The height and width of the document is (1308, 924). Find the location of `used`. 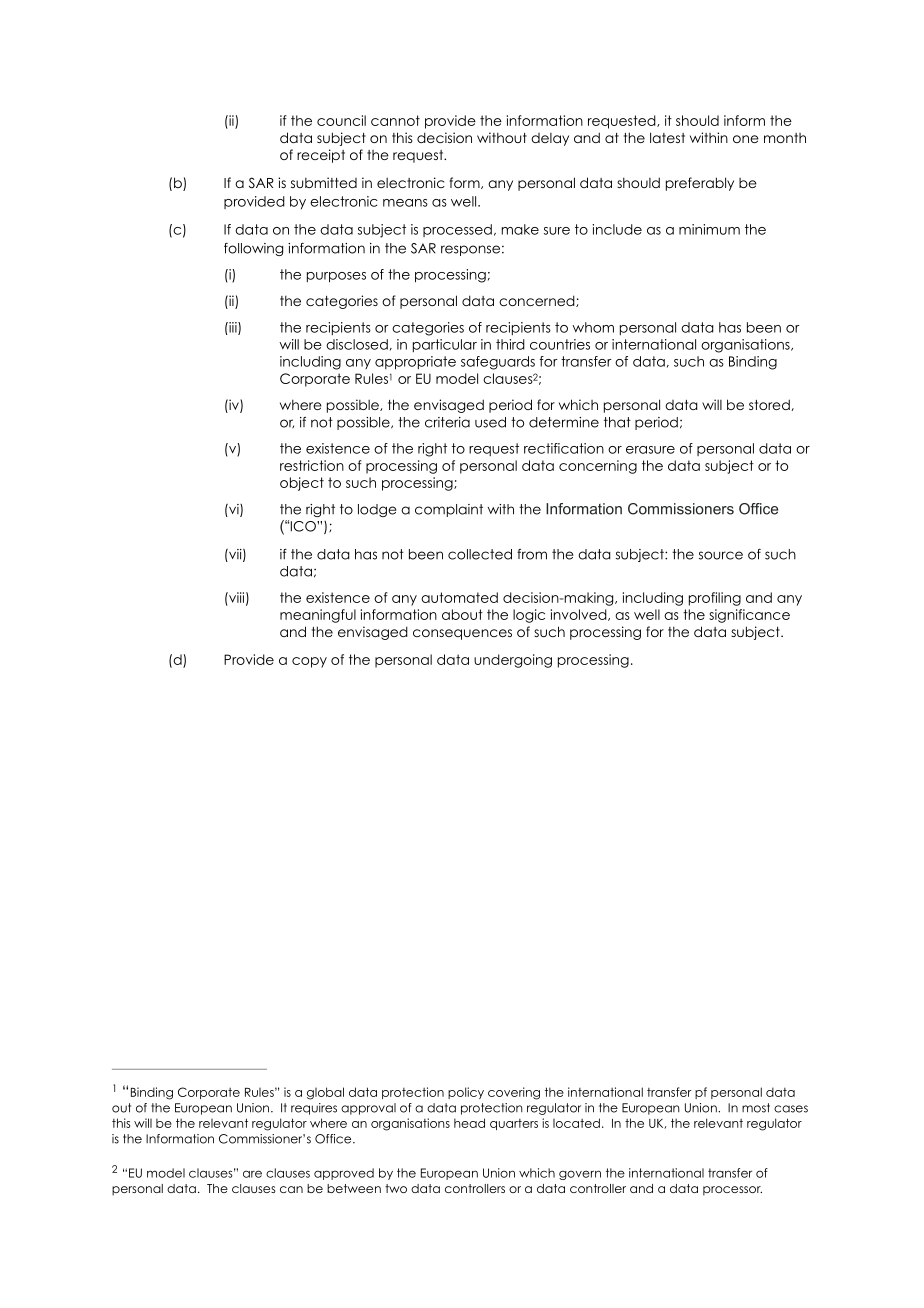

used is located at coordinates (490, 422).
